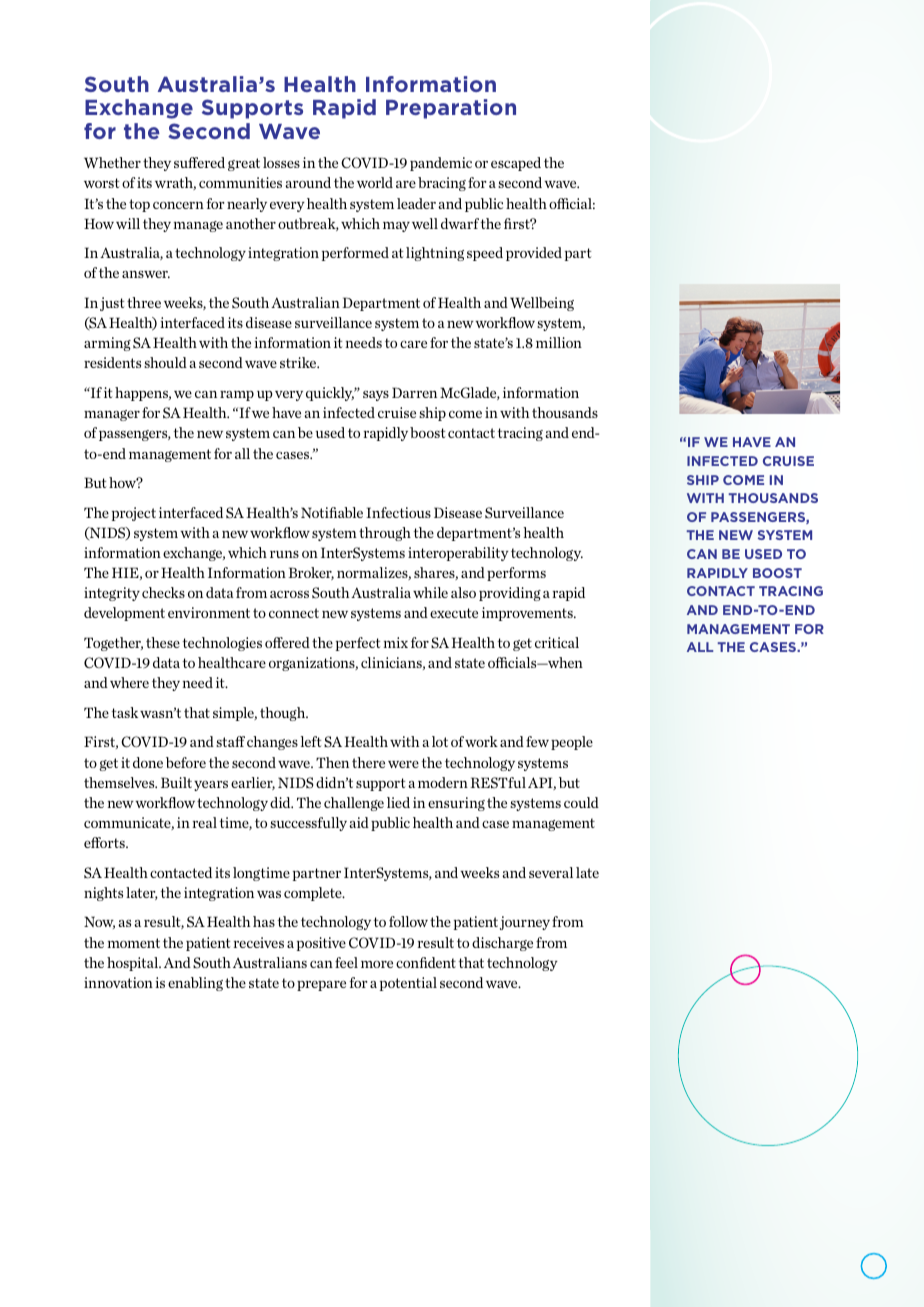  Describe the element at coordinates (134, 514) in the image. I see `project` at that location.
